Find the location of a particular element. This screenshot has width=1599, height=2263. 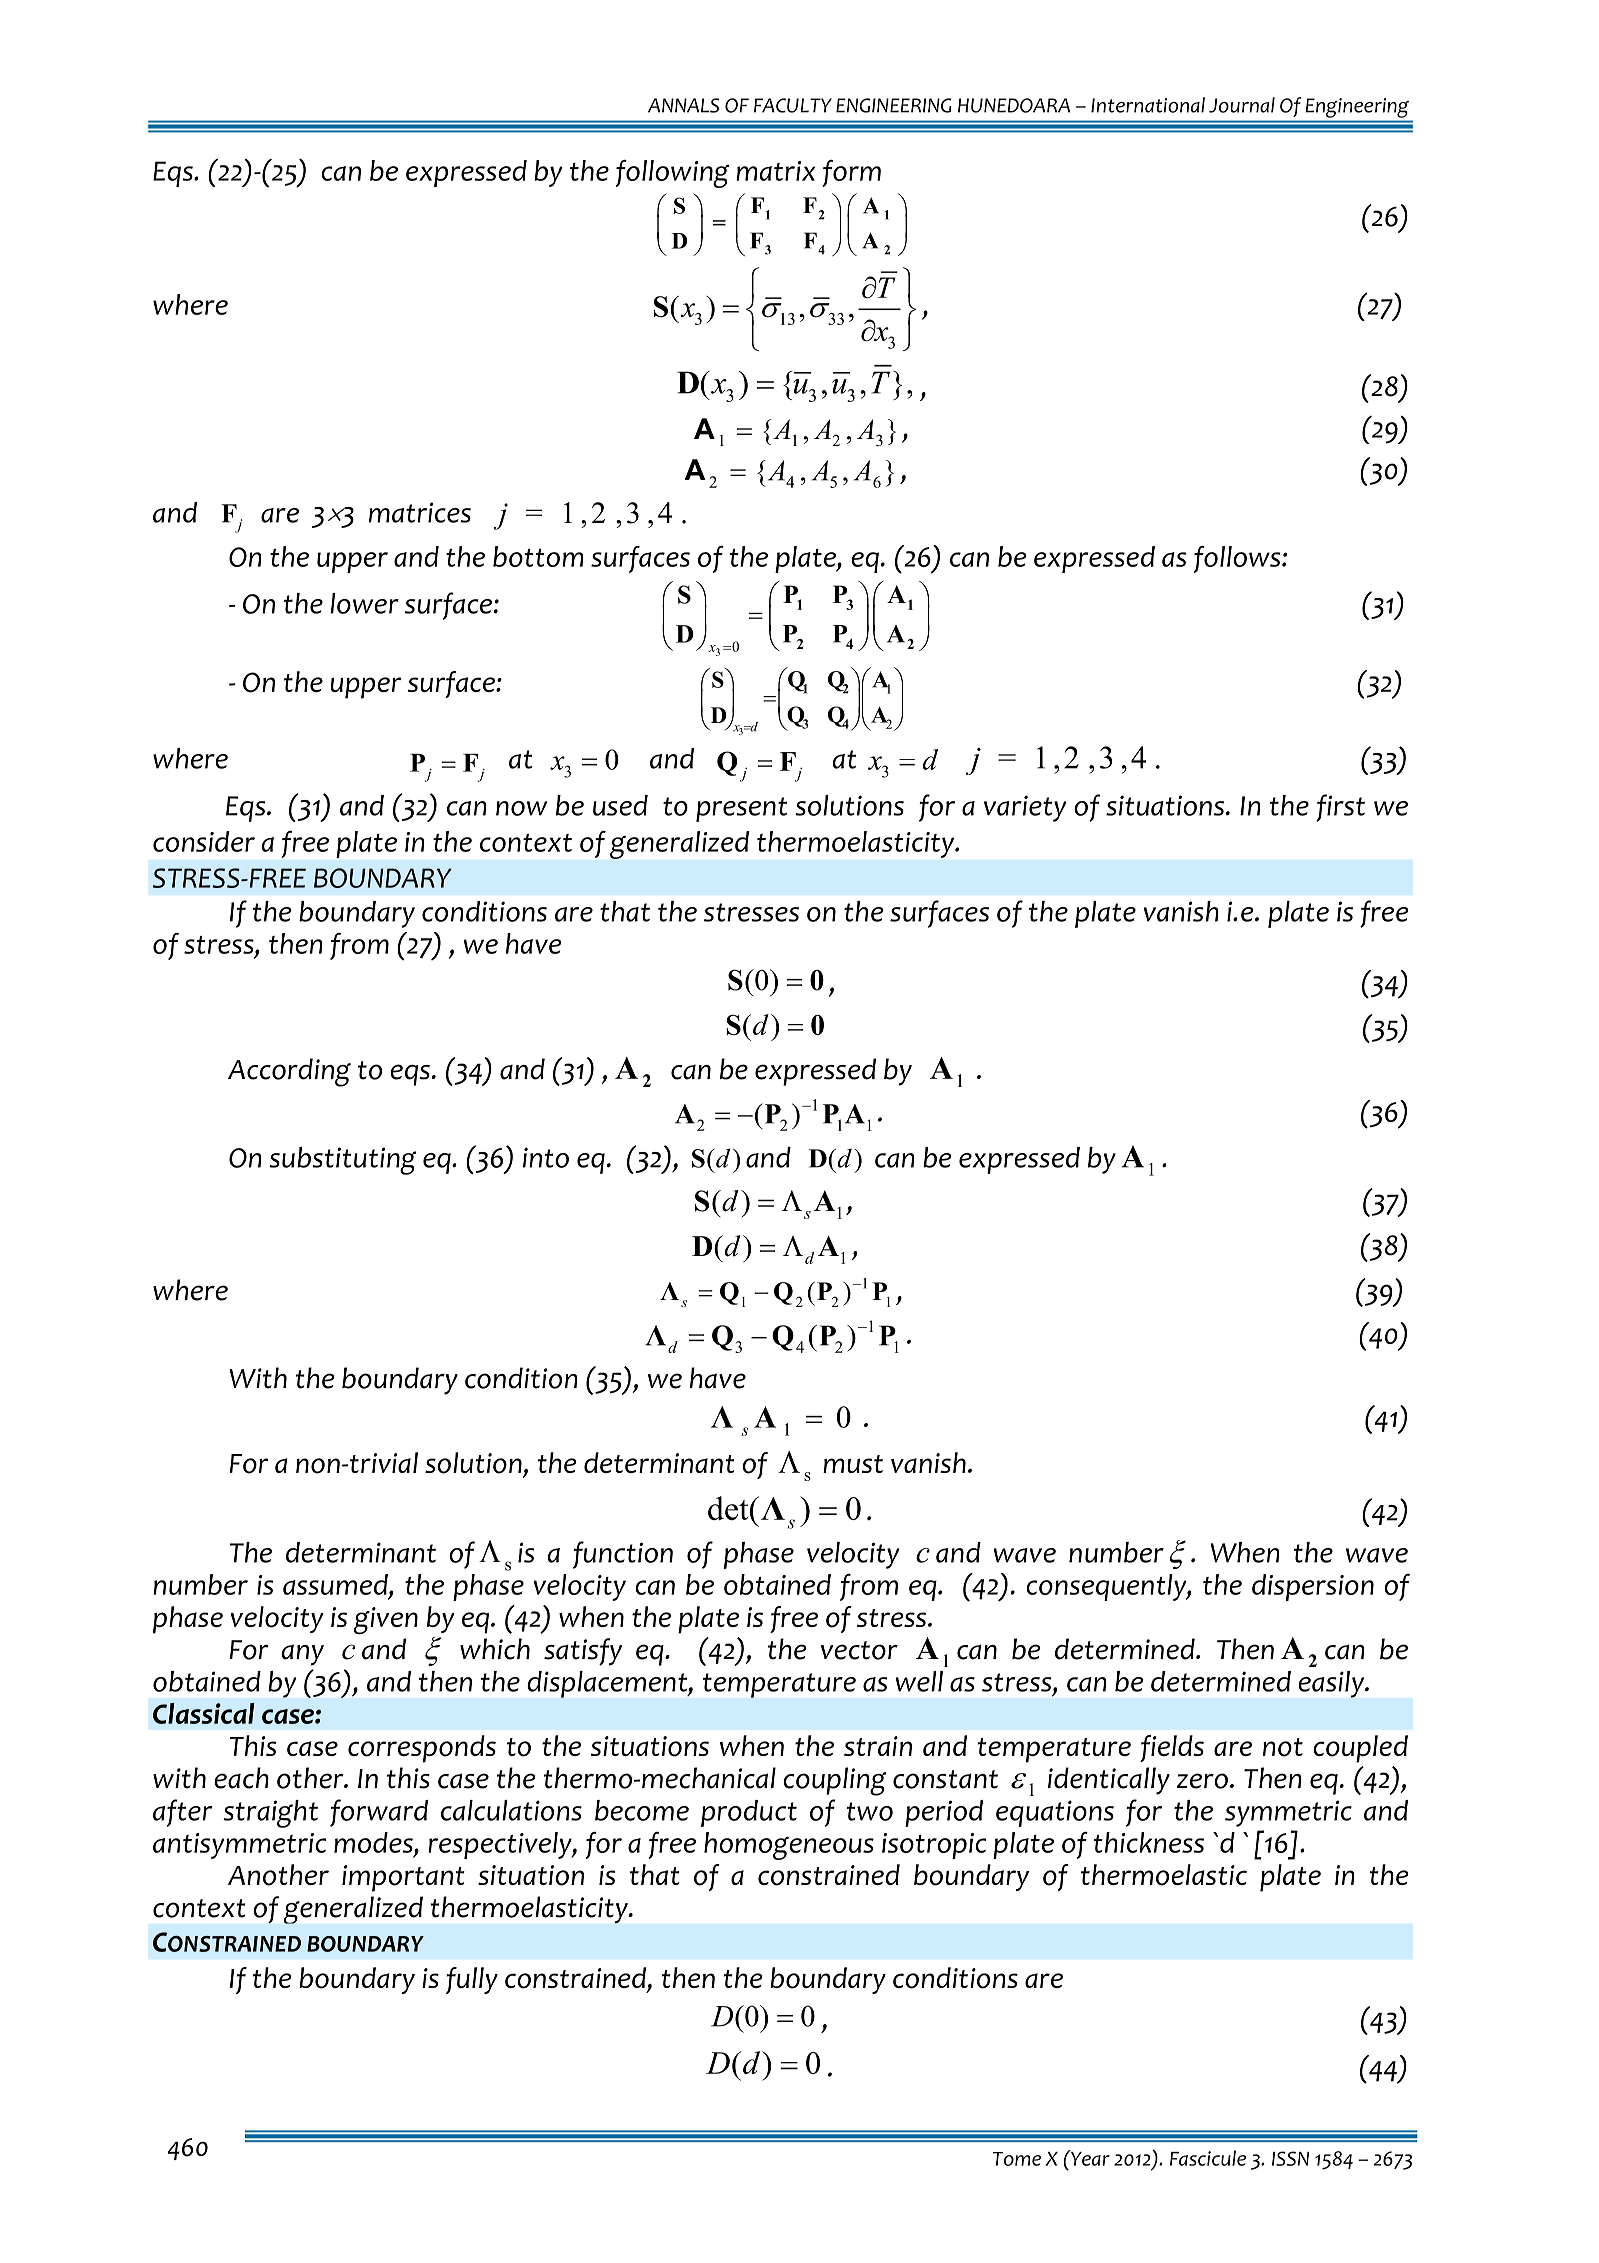

present is located at coordinates (741, 809).
